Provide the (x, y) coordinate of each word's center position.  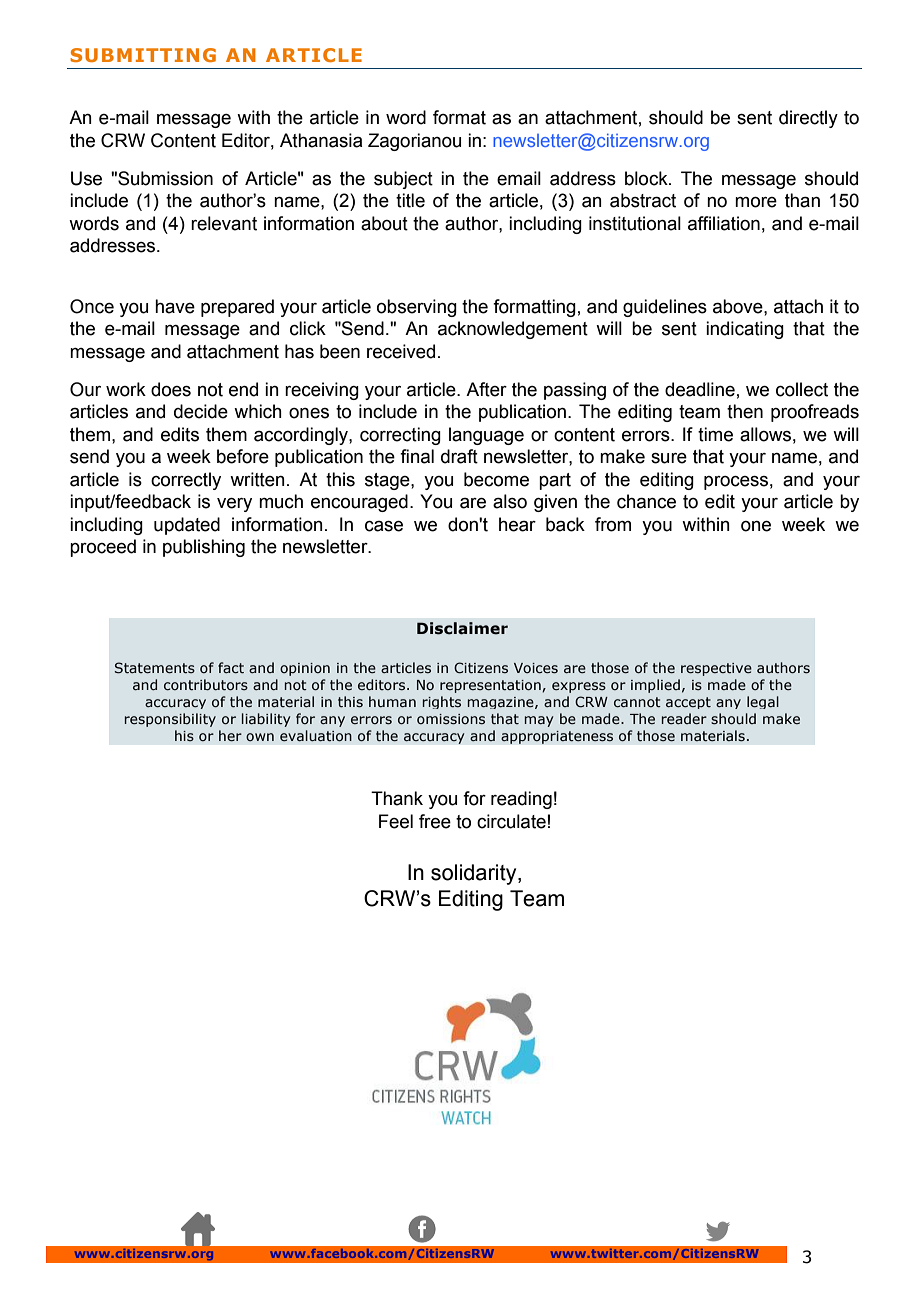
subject (403, 180)
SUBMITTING (143, 55)
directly (808, 119)
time (715, 434)
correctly (186, 481)
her (230, 736)
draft (459, 456)
